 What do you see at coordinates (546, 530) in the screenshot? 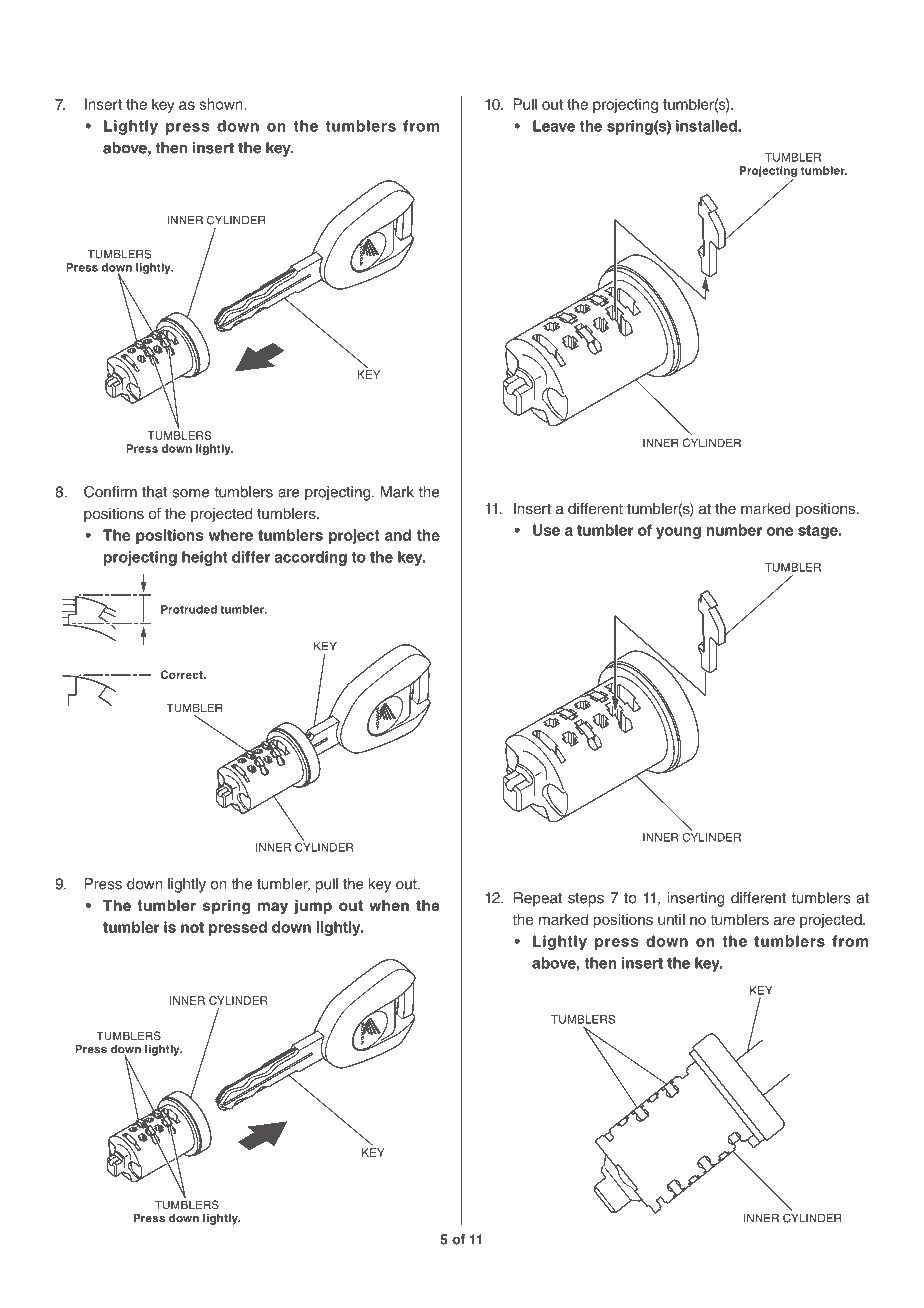
I see `Use` at bounding box center [546, 530].
